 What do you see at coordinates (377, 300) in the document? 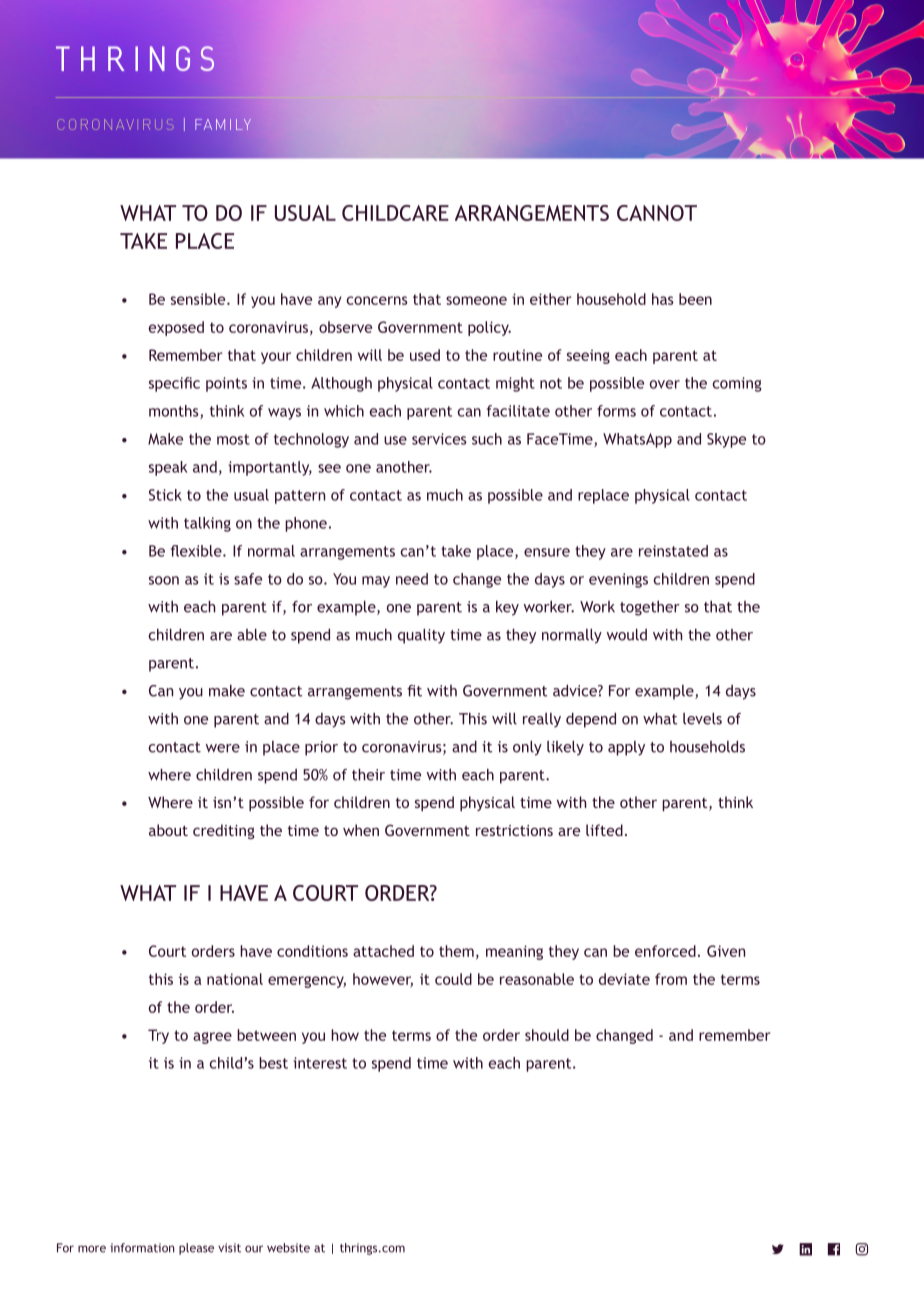
I see `concerns` at bounding box center [377, 300].
